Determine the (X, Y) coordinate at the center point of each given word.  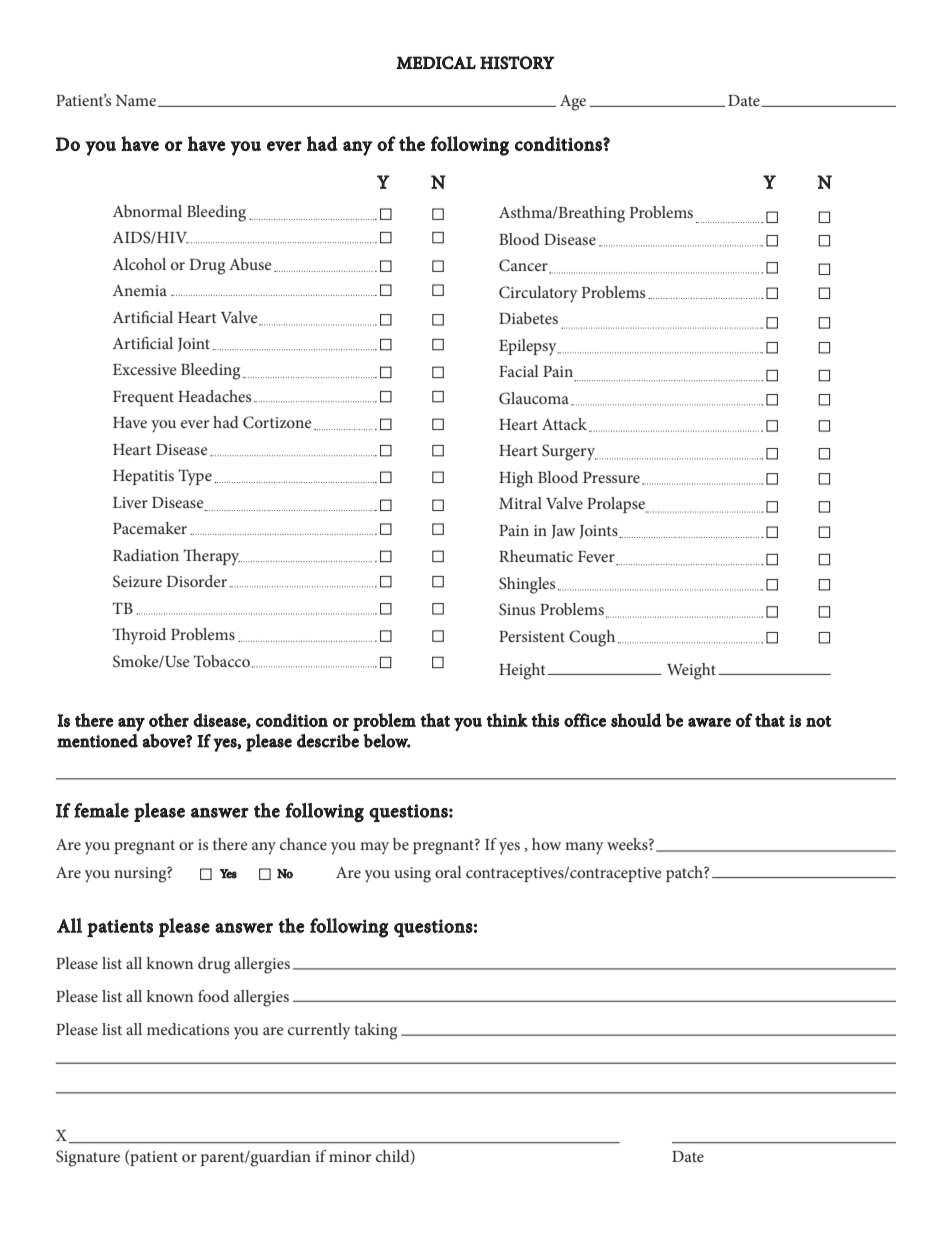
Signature (88, 1158)
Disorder (196, 581)
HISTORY (517, 63)
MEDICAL (436, 63)
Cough (592, 638)
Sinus (517, 609)
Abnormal (147, 211)
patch (685, 874)
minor (350, 1156)
